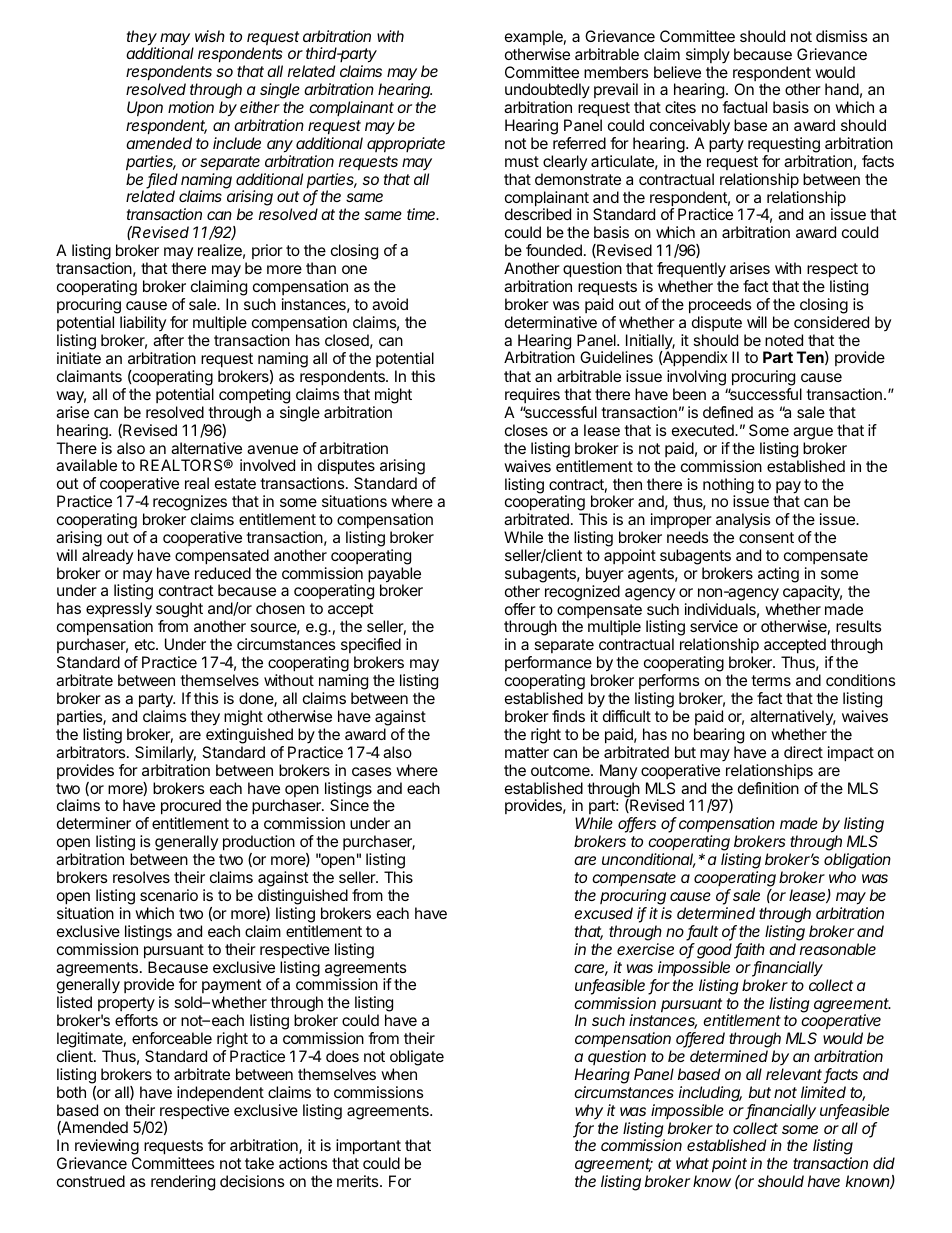 This document has width=952, height=1233. What do you see at coordinates (183, 1183) in the document?
I see `rendering` at bounding box center [183, 1183].
